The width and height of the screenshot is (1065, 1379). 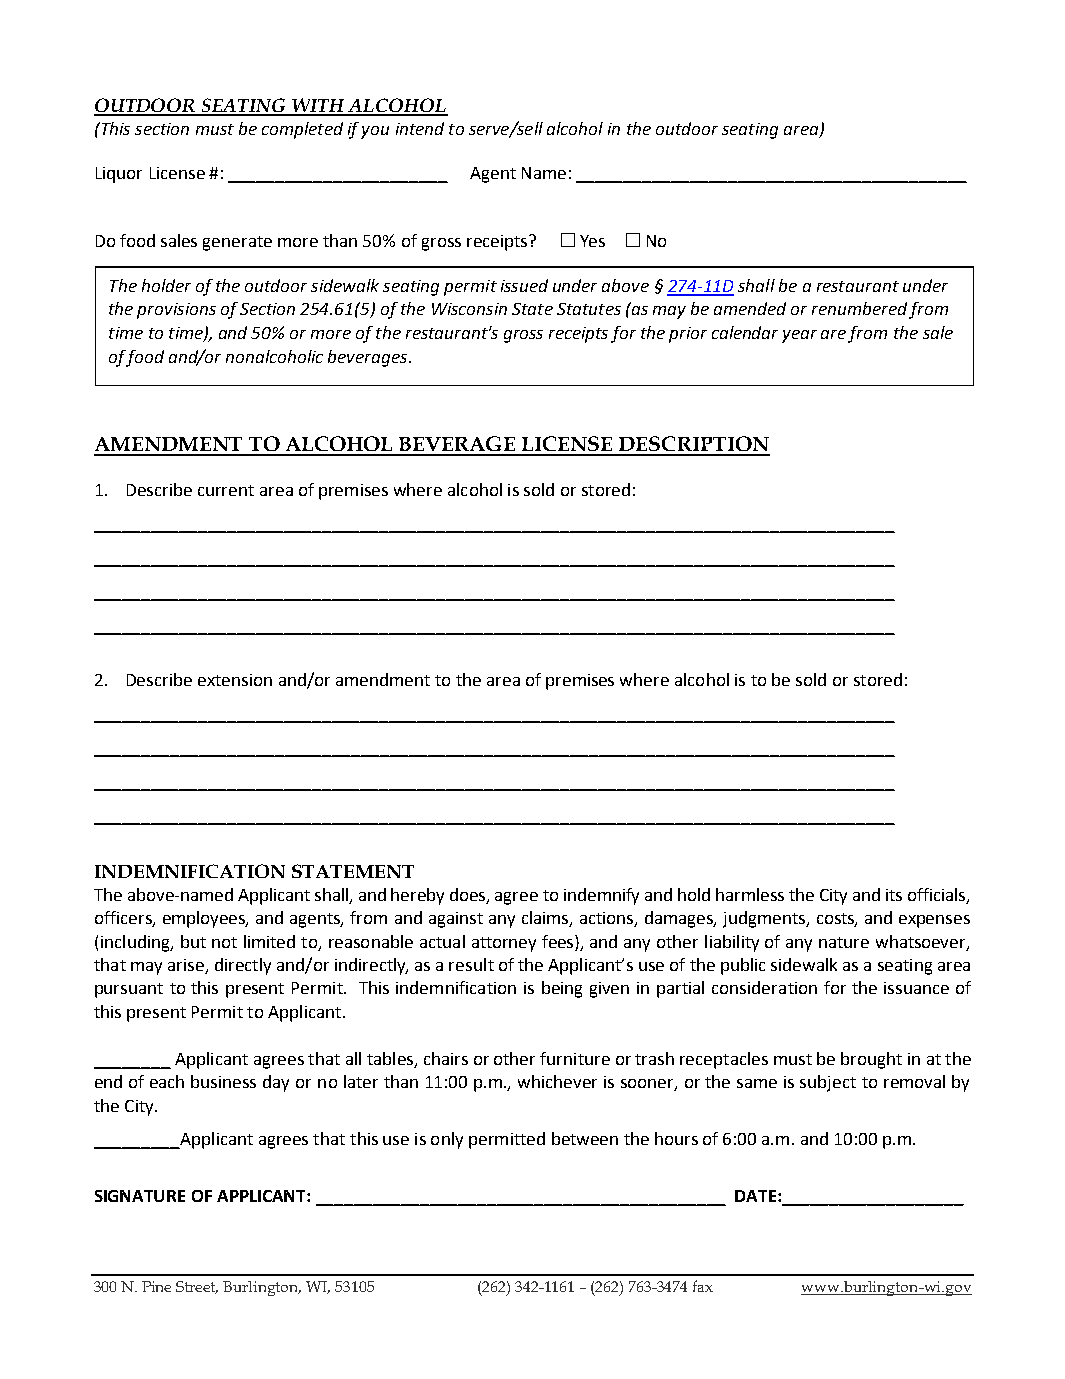 What do you see at coordinates (176, 311) in the screenshot?
I see `provisions` at bounding box center [176, 311].
